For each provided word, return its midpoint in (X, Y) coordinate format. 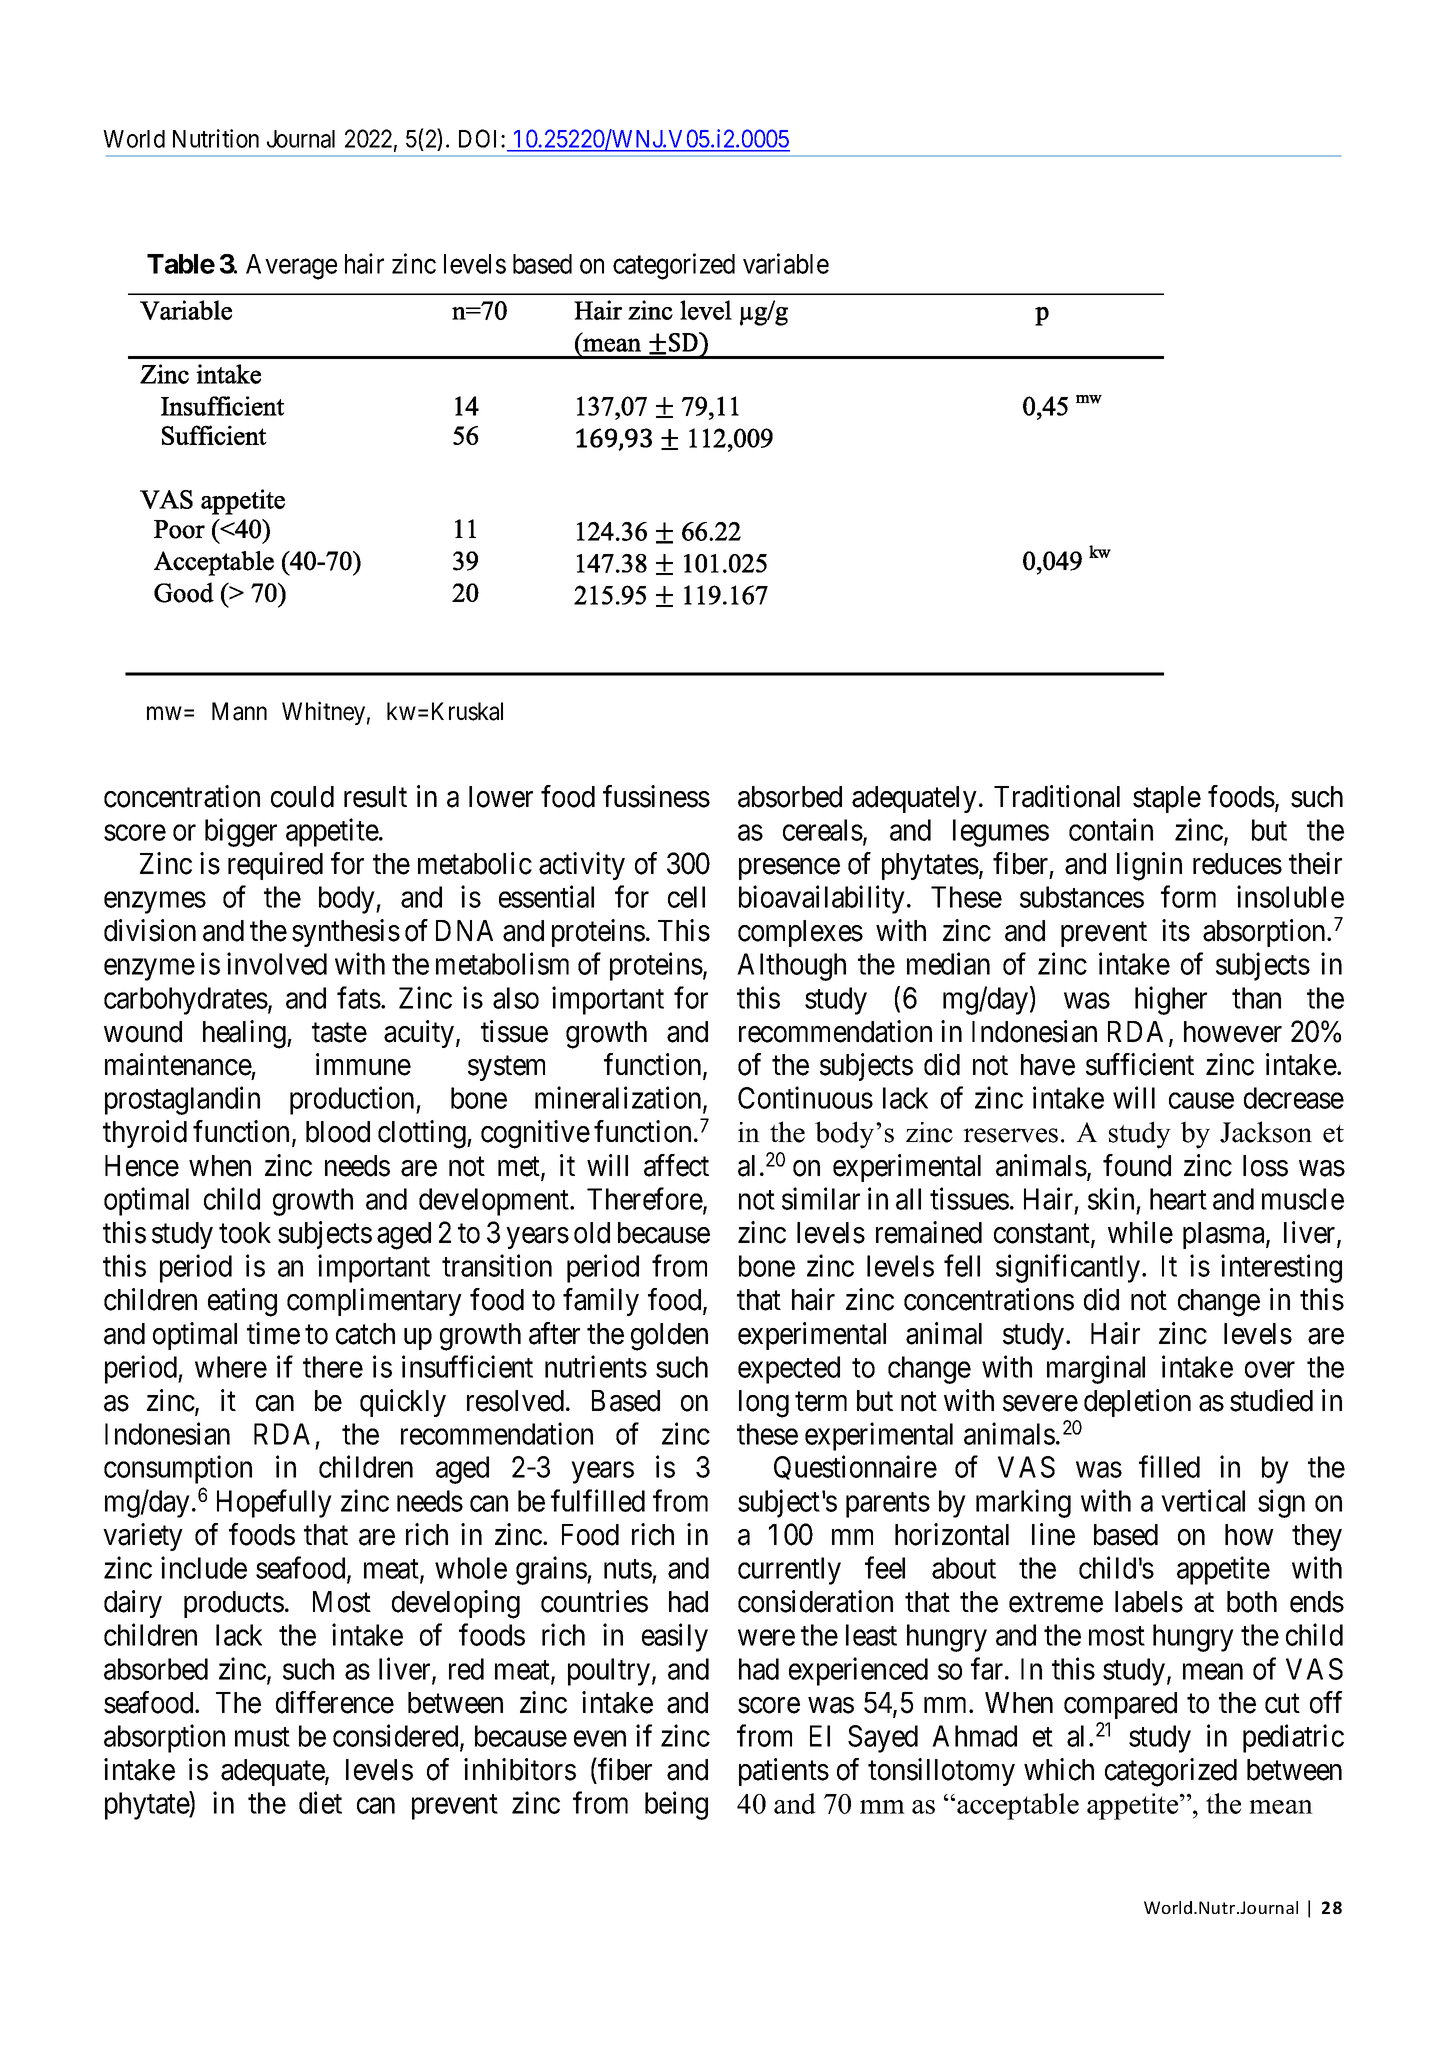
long (764, 1404)
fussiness (656, 796)
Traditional (1057, 796)
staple (1167, 799)
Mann (239, 711)
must (262, 1737)
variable (786, 263)
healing (245, 1034)
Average (291, 267)
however (1233, 1032)
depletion (1137, 1403)
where (231, 1367)
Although (791, 967)
